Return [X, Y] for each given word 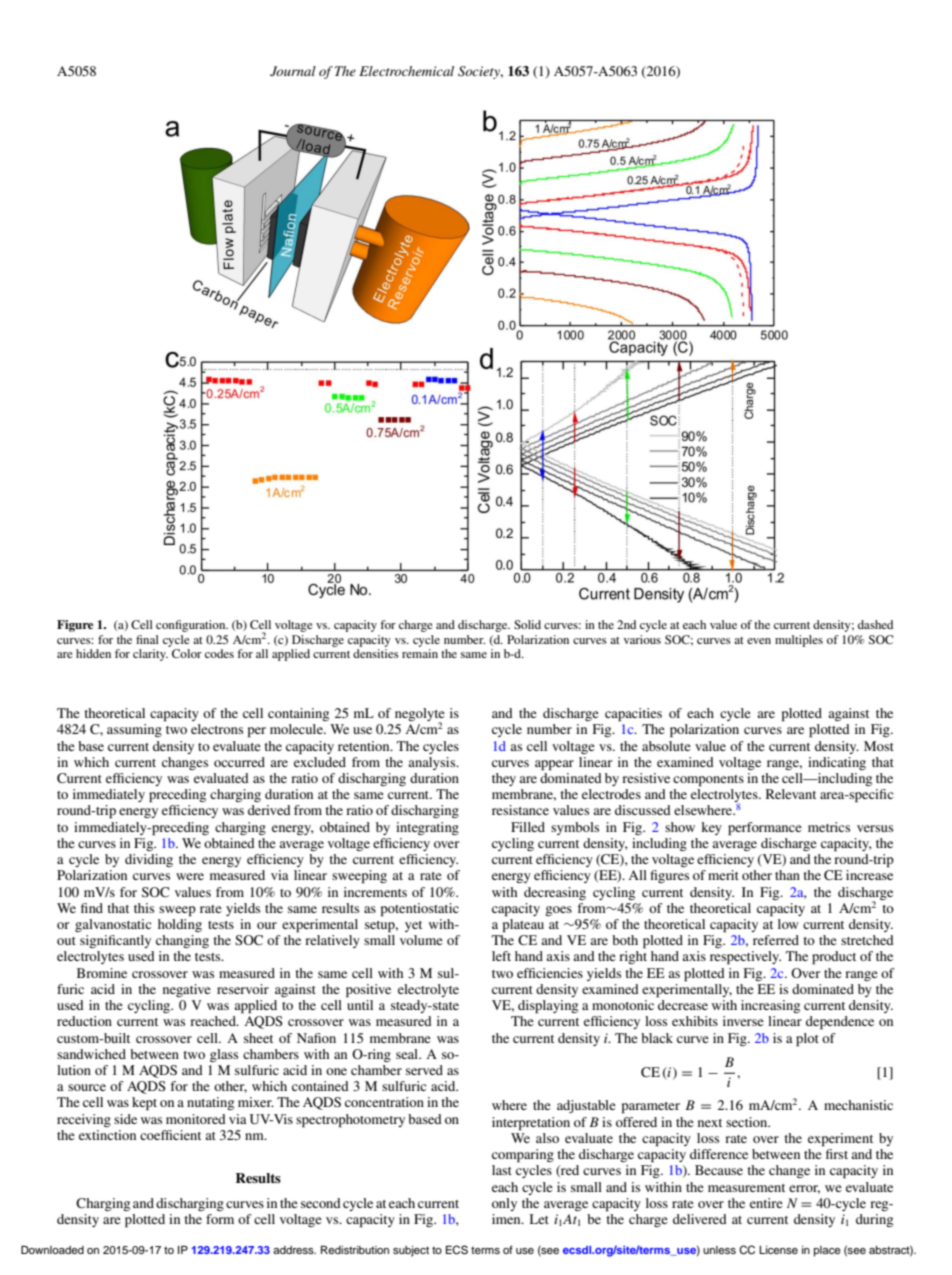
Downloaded [52, 1249]
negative [187, 990]
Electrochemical [406, 71]
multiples [799, 641]
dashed [875, 624]
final [147, 639]
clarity [150, 655]
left [501, 956]
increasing [770, 1006]
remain [420, 653]
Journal [293, 71]
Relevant [791, 794]
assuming [134, 730]
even [759, 641]
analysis [433, 763]
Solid [527, 624]
